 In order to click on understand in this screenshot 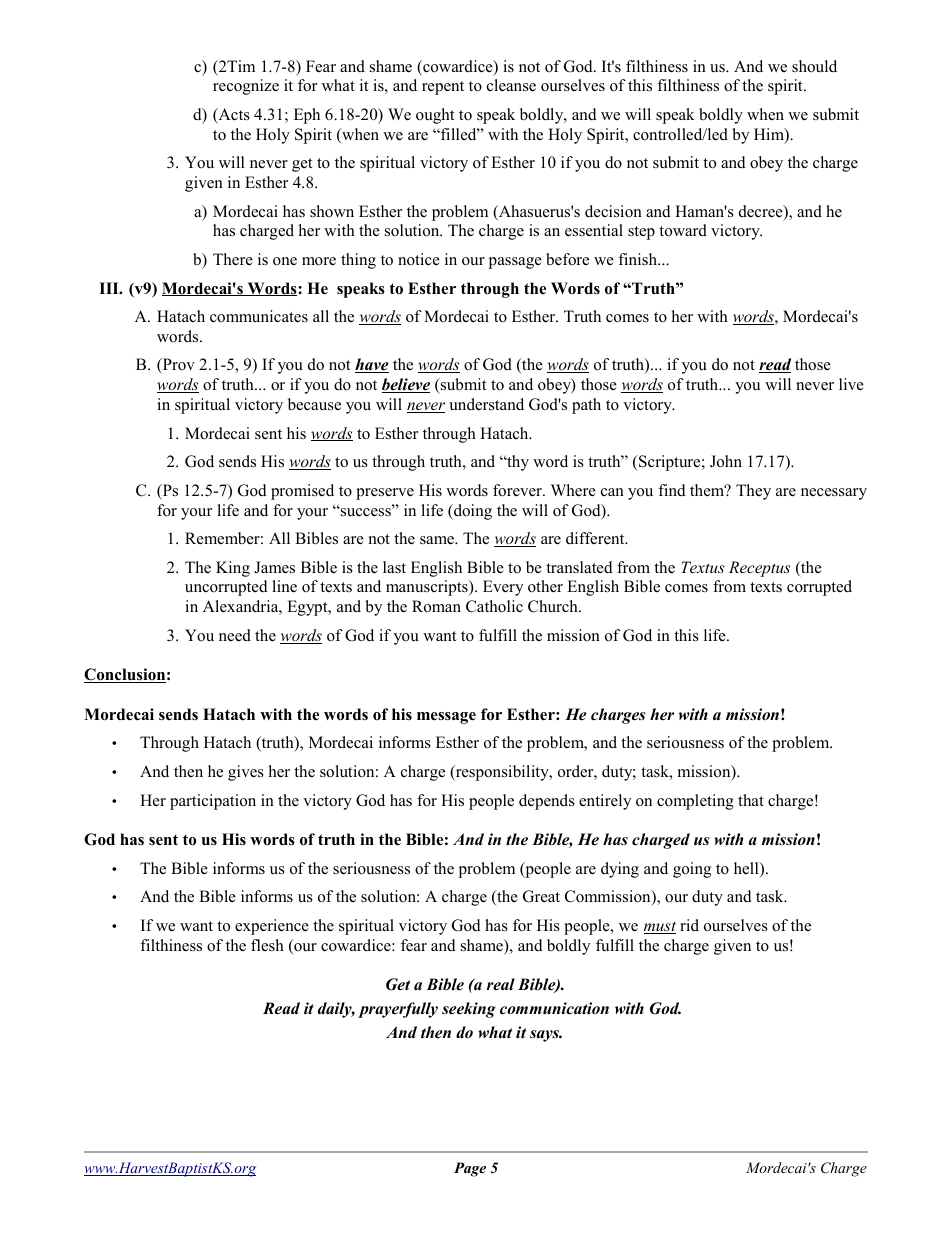, I will do `click(486, 404)`.
